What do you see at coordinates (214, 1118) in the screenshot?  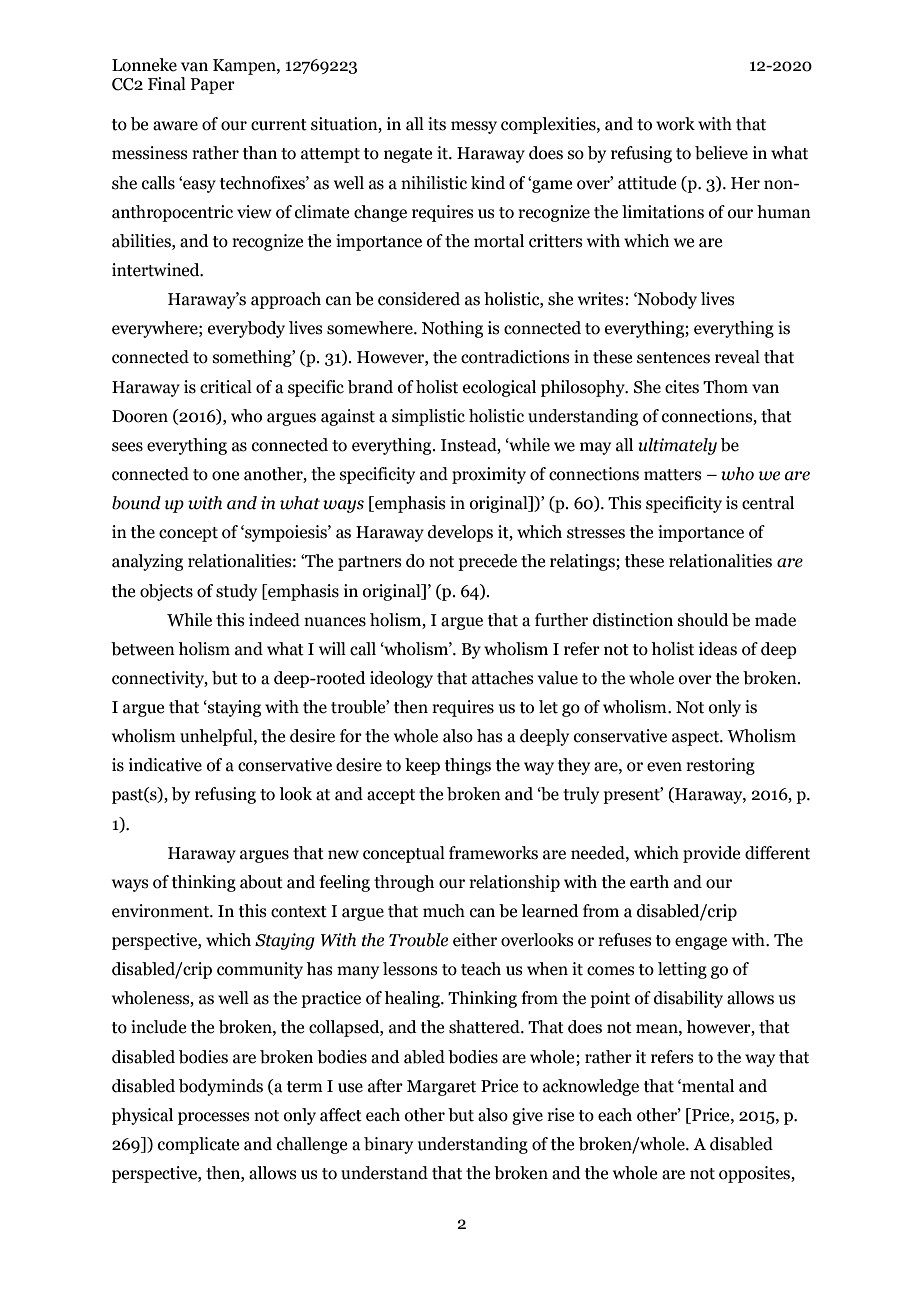 I see `processes` at bounding box center [214, 1118].
